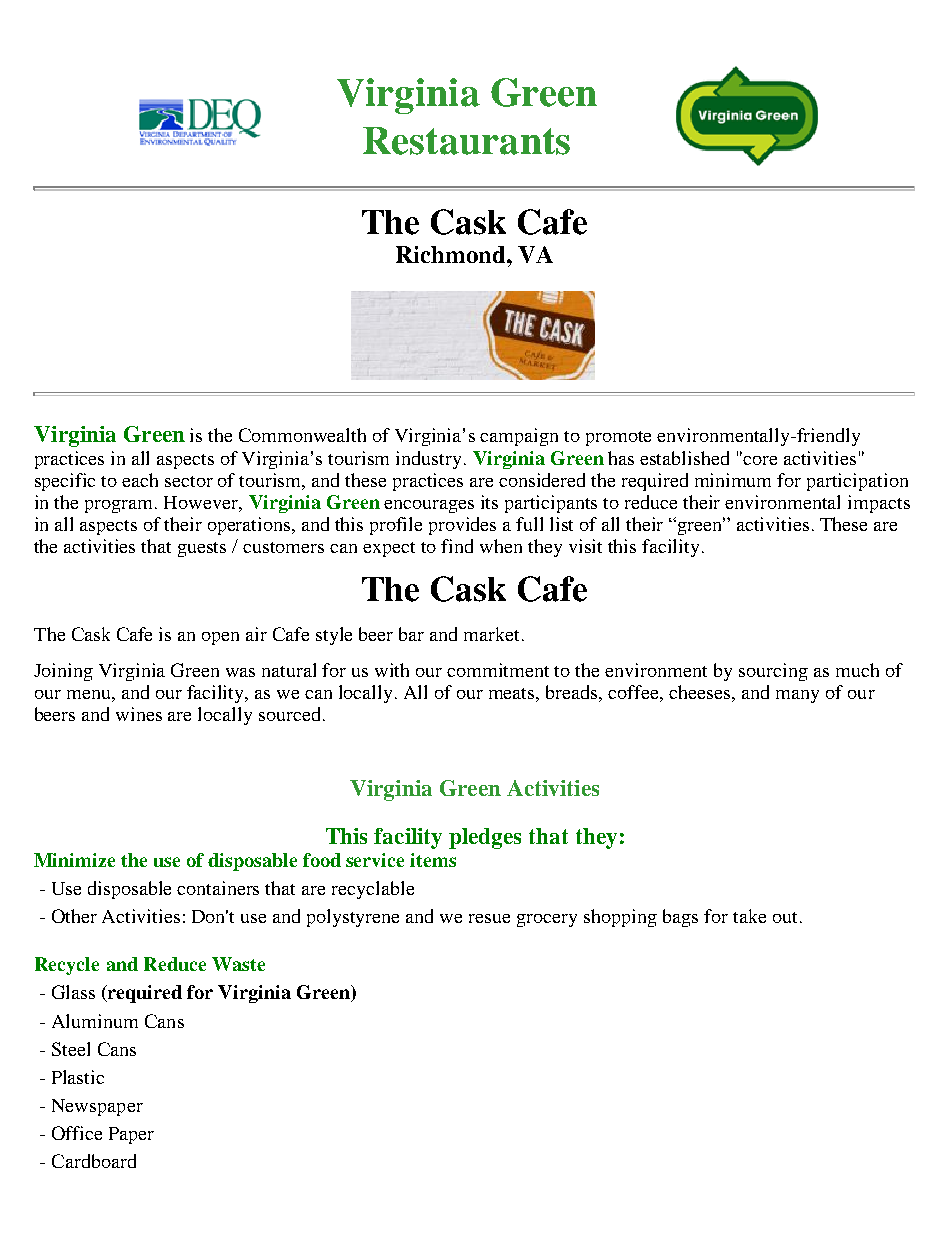 This screenshot has width=952, height=1233. I want to click on out, so click(787, 917).
